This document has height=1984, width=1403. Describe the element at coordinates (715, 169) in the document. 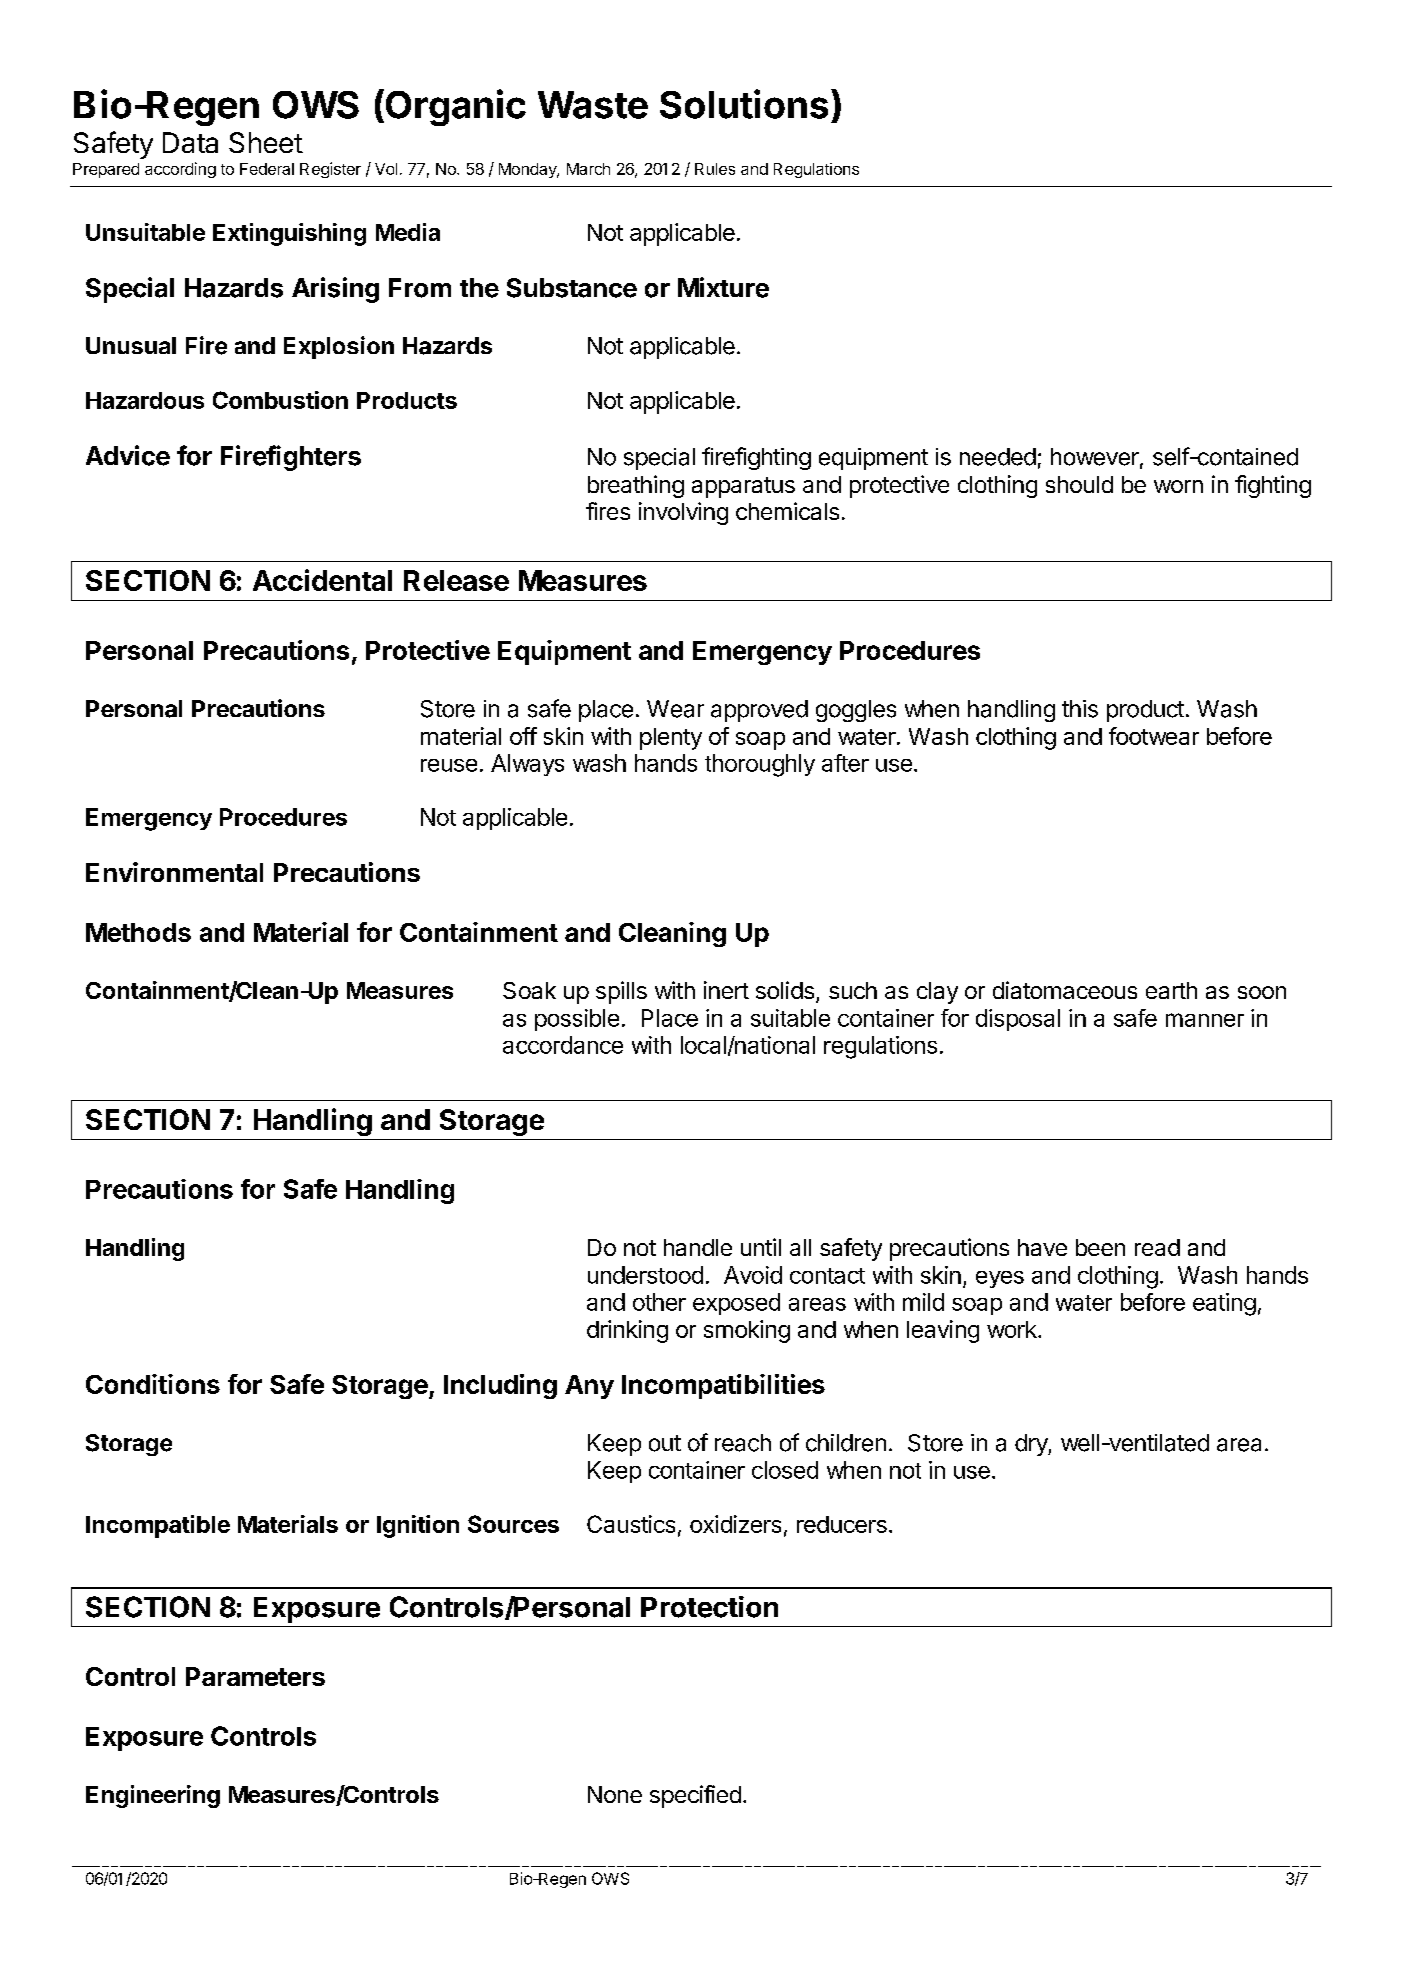

I see `Rules` at that location.
